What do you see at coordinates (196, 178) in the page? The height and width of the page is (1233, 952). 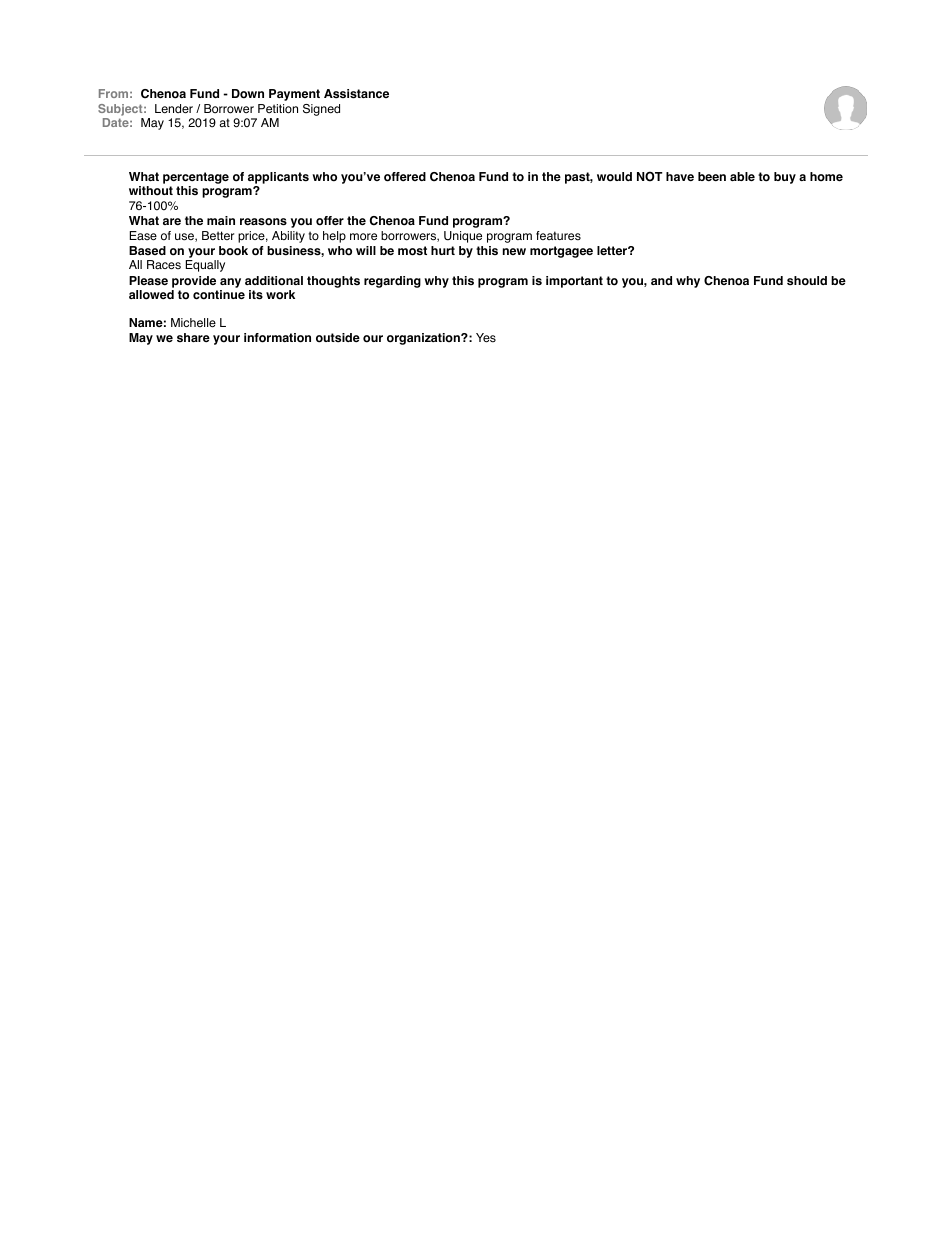 I see `percentage` at bounding box center [196, 178].
